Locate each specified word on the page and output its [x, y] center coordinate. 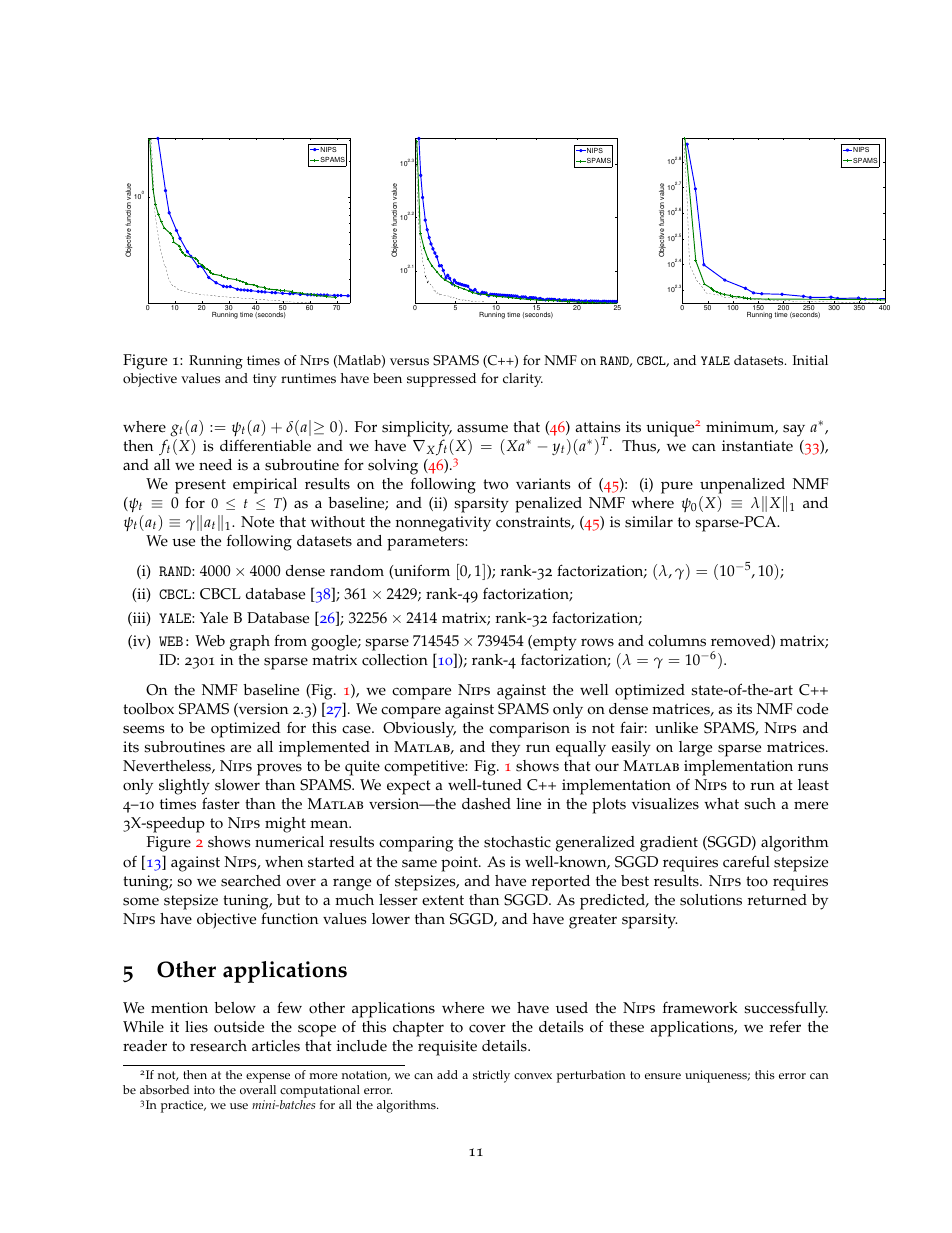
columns [677, 641]
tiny [265, 380]
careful [746, 861]
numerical [289, 842]
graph [250, 643]
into [204, 1090]
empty [554, 643]
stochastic [517, 842]
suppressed [441, 380]
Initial [810, 360]
